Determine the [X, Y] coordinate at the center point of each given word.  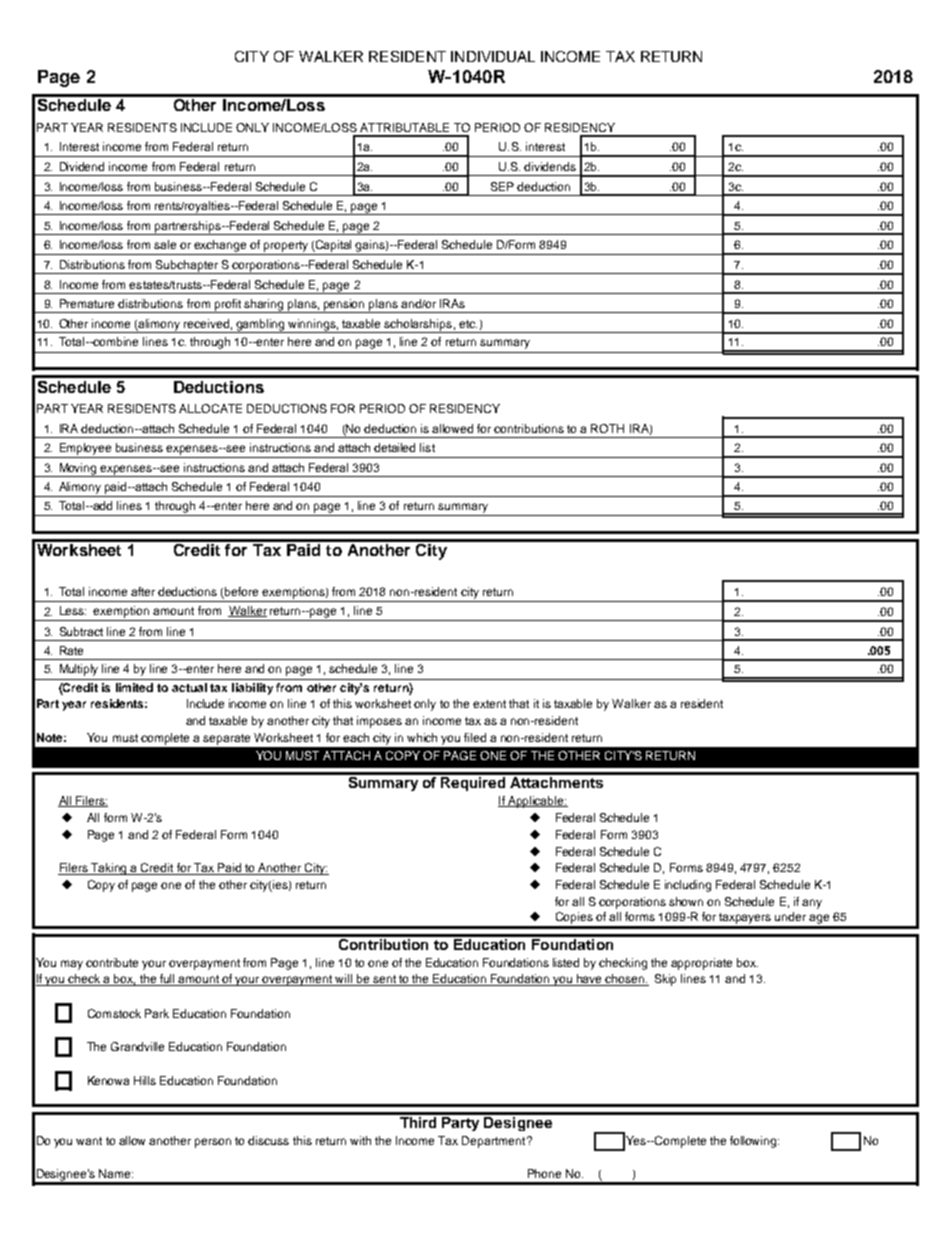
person [213, 1143]
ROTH [607, 428]
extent [489, 704]
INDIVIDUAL [493, 56]
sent [384, 980]
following [754, 1142]
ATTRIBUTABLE [404, 127]
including [688, 886]
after [143, 591]
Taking [109, 869]
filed [475, 737]
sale [165, 244]
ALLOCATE [210, 408]
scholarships [418, 326]
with [360, 1140]
